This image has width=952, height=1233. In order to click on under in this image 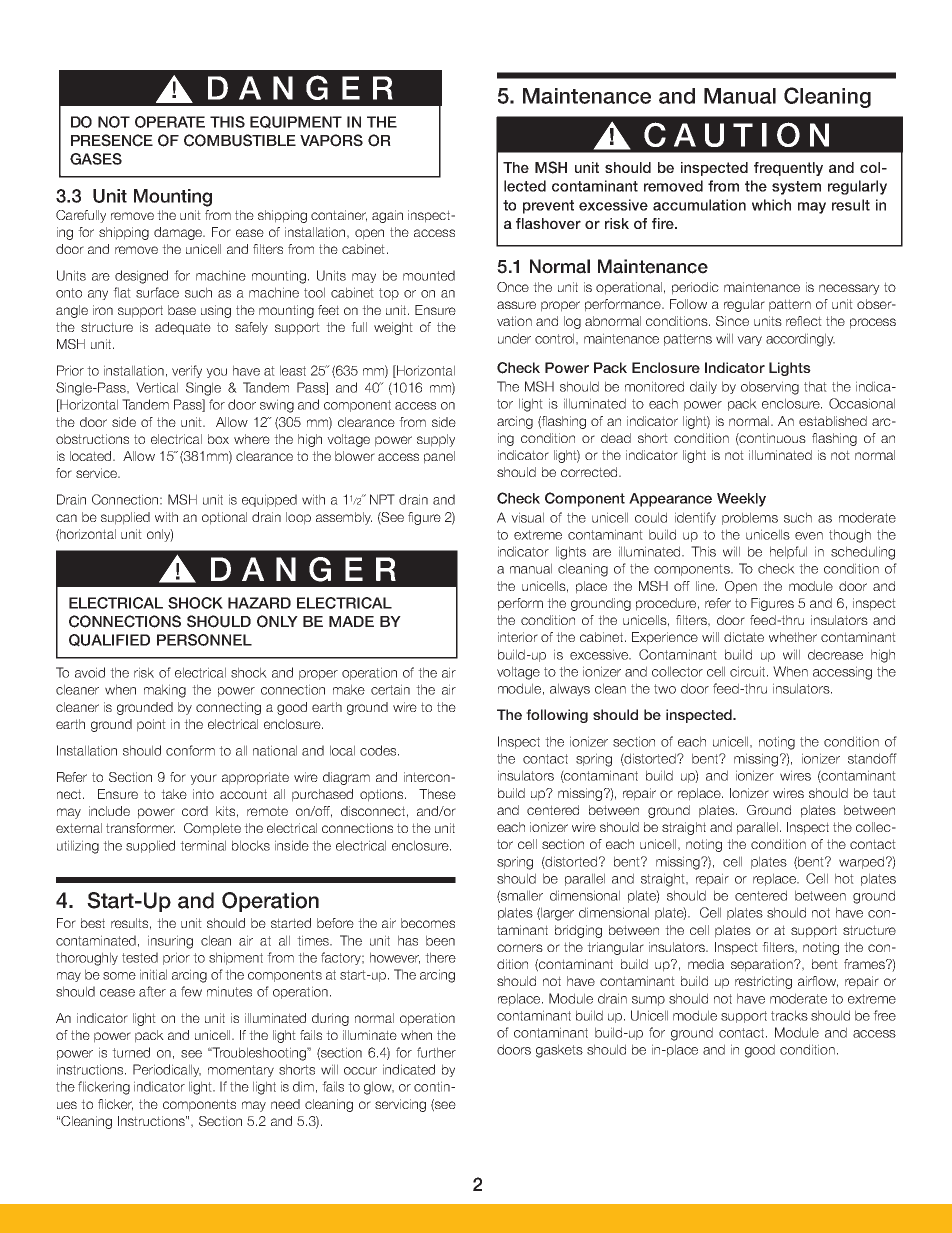, I will do `click(514, 338)`.
